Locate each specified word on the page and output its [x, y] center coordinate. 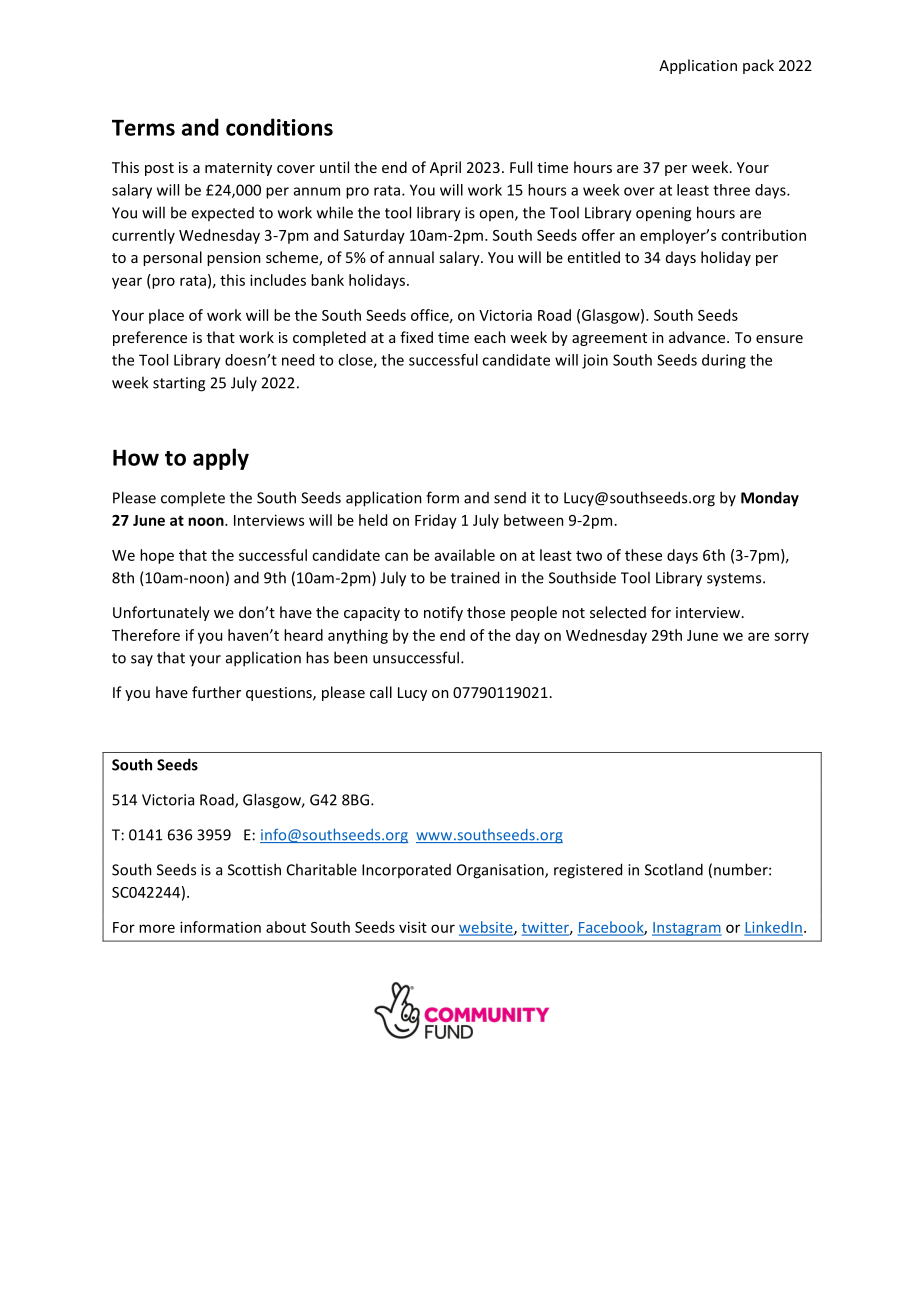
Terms [143, 128]
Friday [436, 521]
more [157, 928]
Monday [770, 499]
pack [758, 66]
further [216, 692]
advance [698, 337]
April [445, 168]
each [490, 337]
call [381, 692]
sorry [791, 638]
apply [221, 459]
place [166, 316]
